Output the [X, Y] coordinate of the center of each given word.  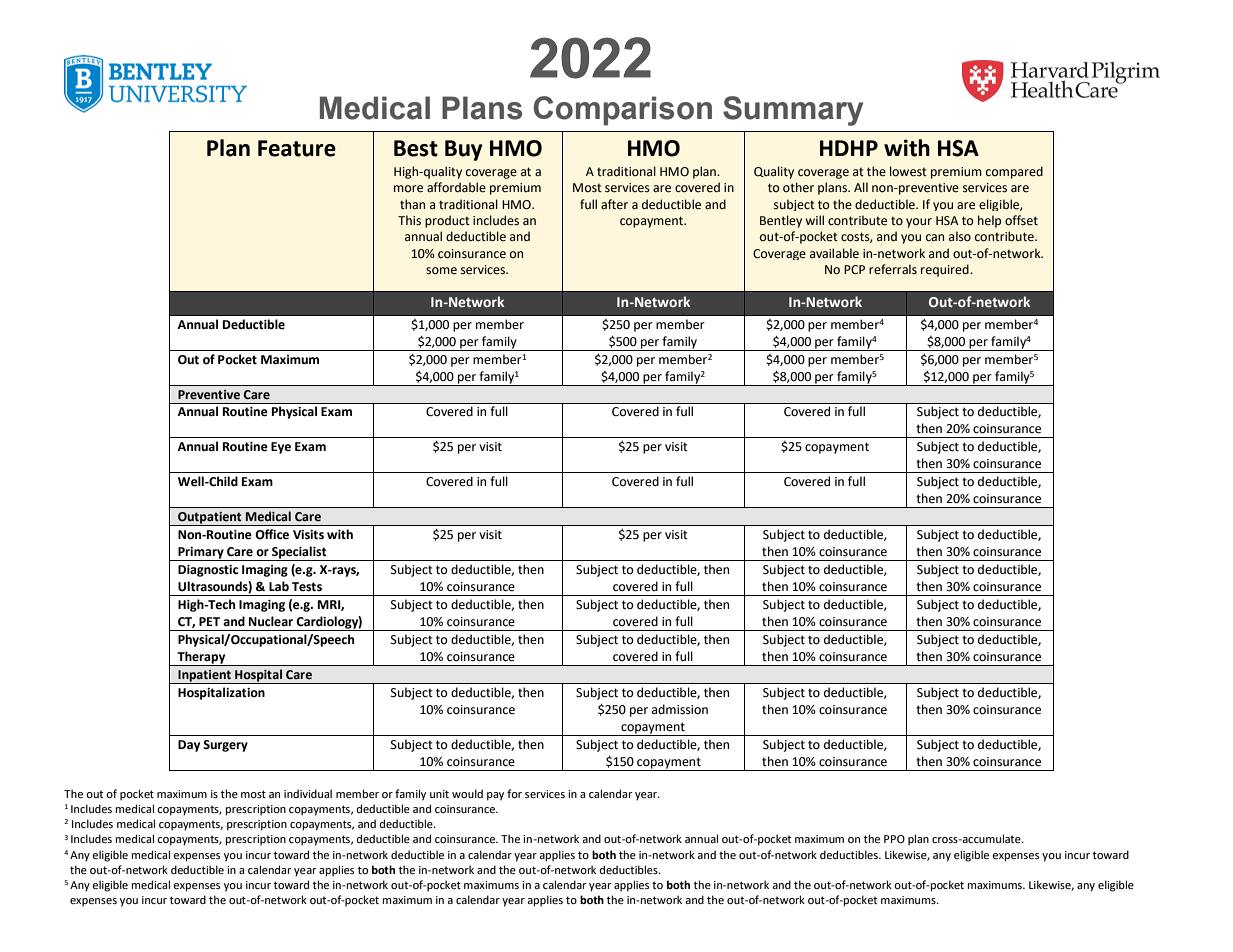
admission [680, 709]
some [441, 271]
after [614, 204]
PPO [894, 839]
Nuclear [271, 621]
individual [308, 793]
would [467, 793]
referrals [893, 269]
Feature [297, 148]
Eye [281, 448]
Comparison [623, 111]
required [946, 270]
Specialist [299, 553]
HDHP [849, 148]
